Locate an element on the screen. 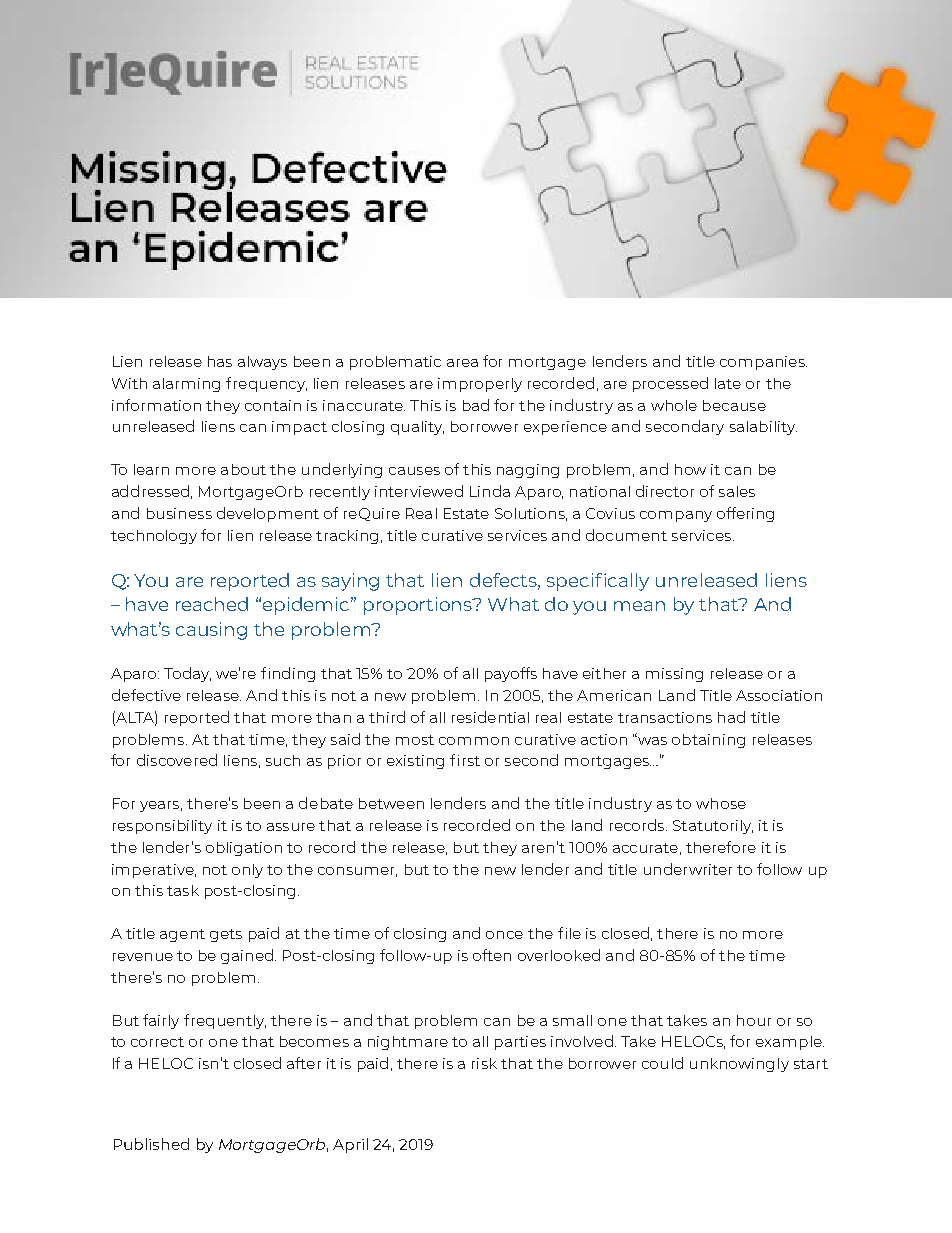 The height and width of the screenshot is (1233, 952). Published is located at coordinates (151, 1144).
